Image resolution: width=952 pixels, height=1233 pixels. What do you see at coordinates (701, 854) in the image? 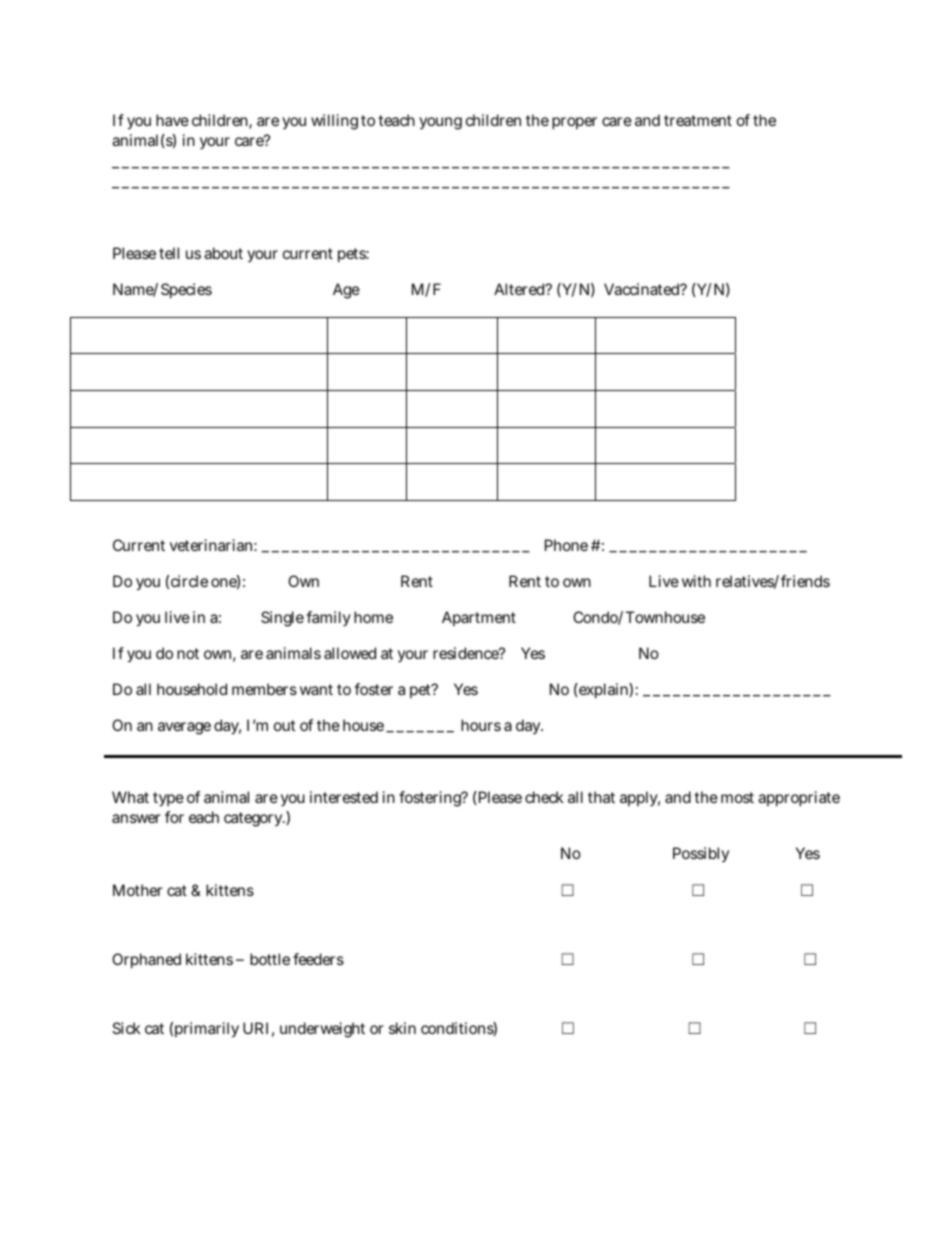
I see `Possibly` at bounding box center [701, 854].
